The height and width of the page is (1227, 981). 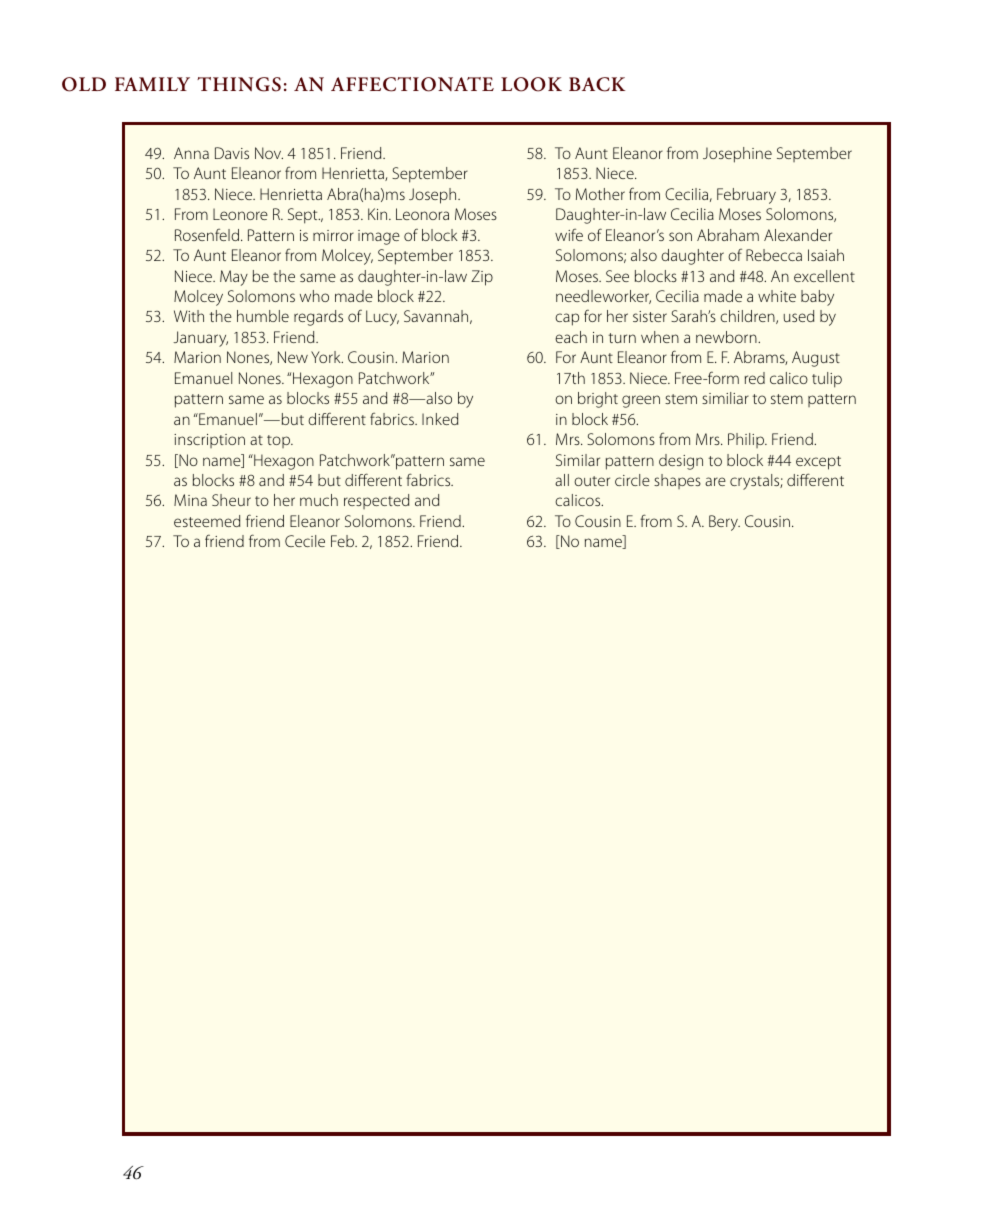 I want to click on January, so click(x=200, y=339).
